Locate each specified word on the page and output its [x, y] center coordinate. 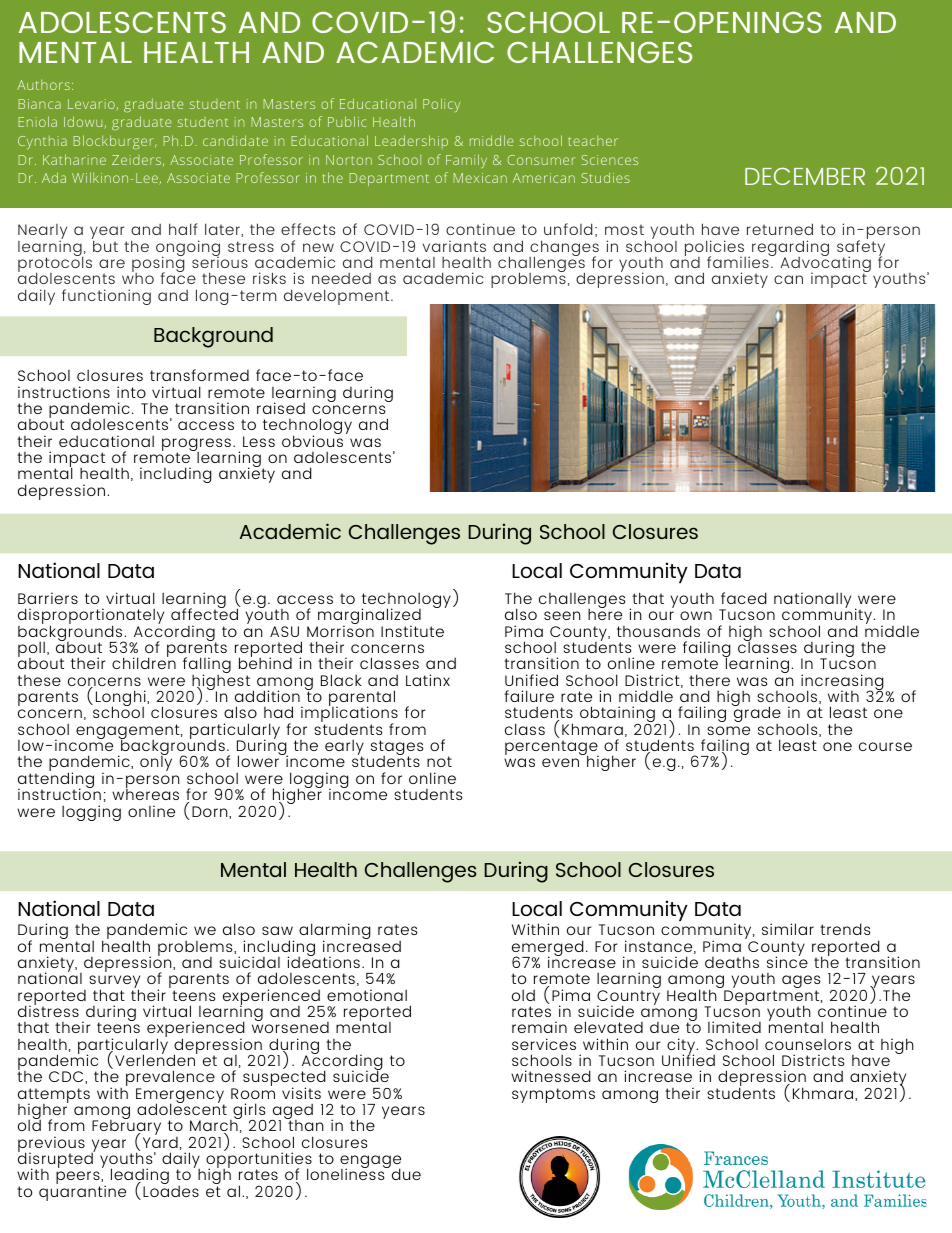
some [728, 730]
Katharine [74, 159]
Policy [441, 105]
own [696, 615]
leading [140, 1178]
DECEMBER [805, 176]
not [439, 761]
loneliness [347, 1173]
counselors [808, 1044]
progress [196, 446]
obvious [312, 440]
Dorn [211, 812]
